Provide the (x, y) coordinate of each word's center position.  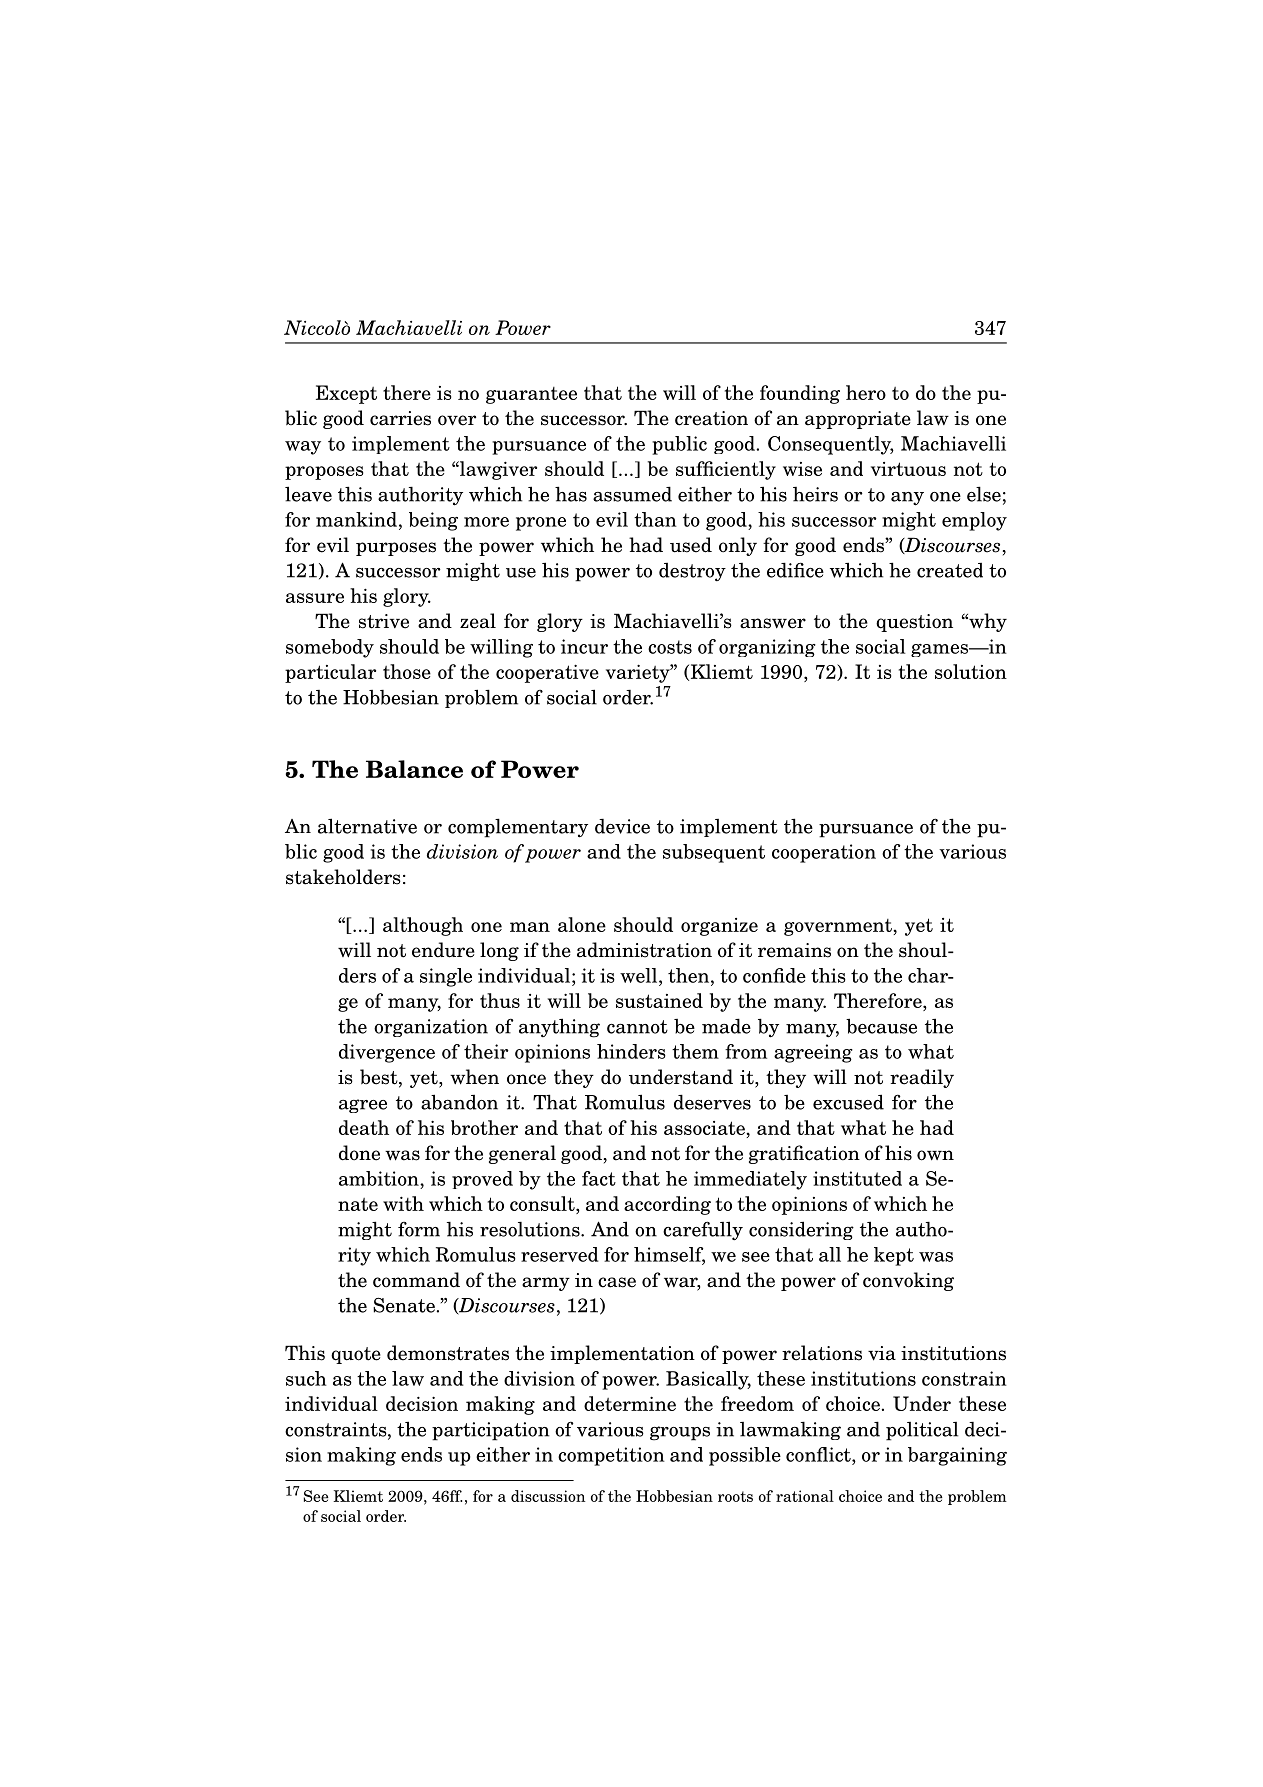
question (914, 623)
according (667, 1205)
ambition (380, 1178)
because (881, 1026)
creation (711, 418)
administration (644, 950)
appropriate (858, 420)
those (407, 671)
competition (611, 1456)
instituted (857, 1178)
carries (400, 418)
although (423, 926)
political (922, 1431)
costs (670, 647)
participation (490, 1431)
